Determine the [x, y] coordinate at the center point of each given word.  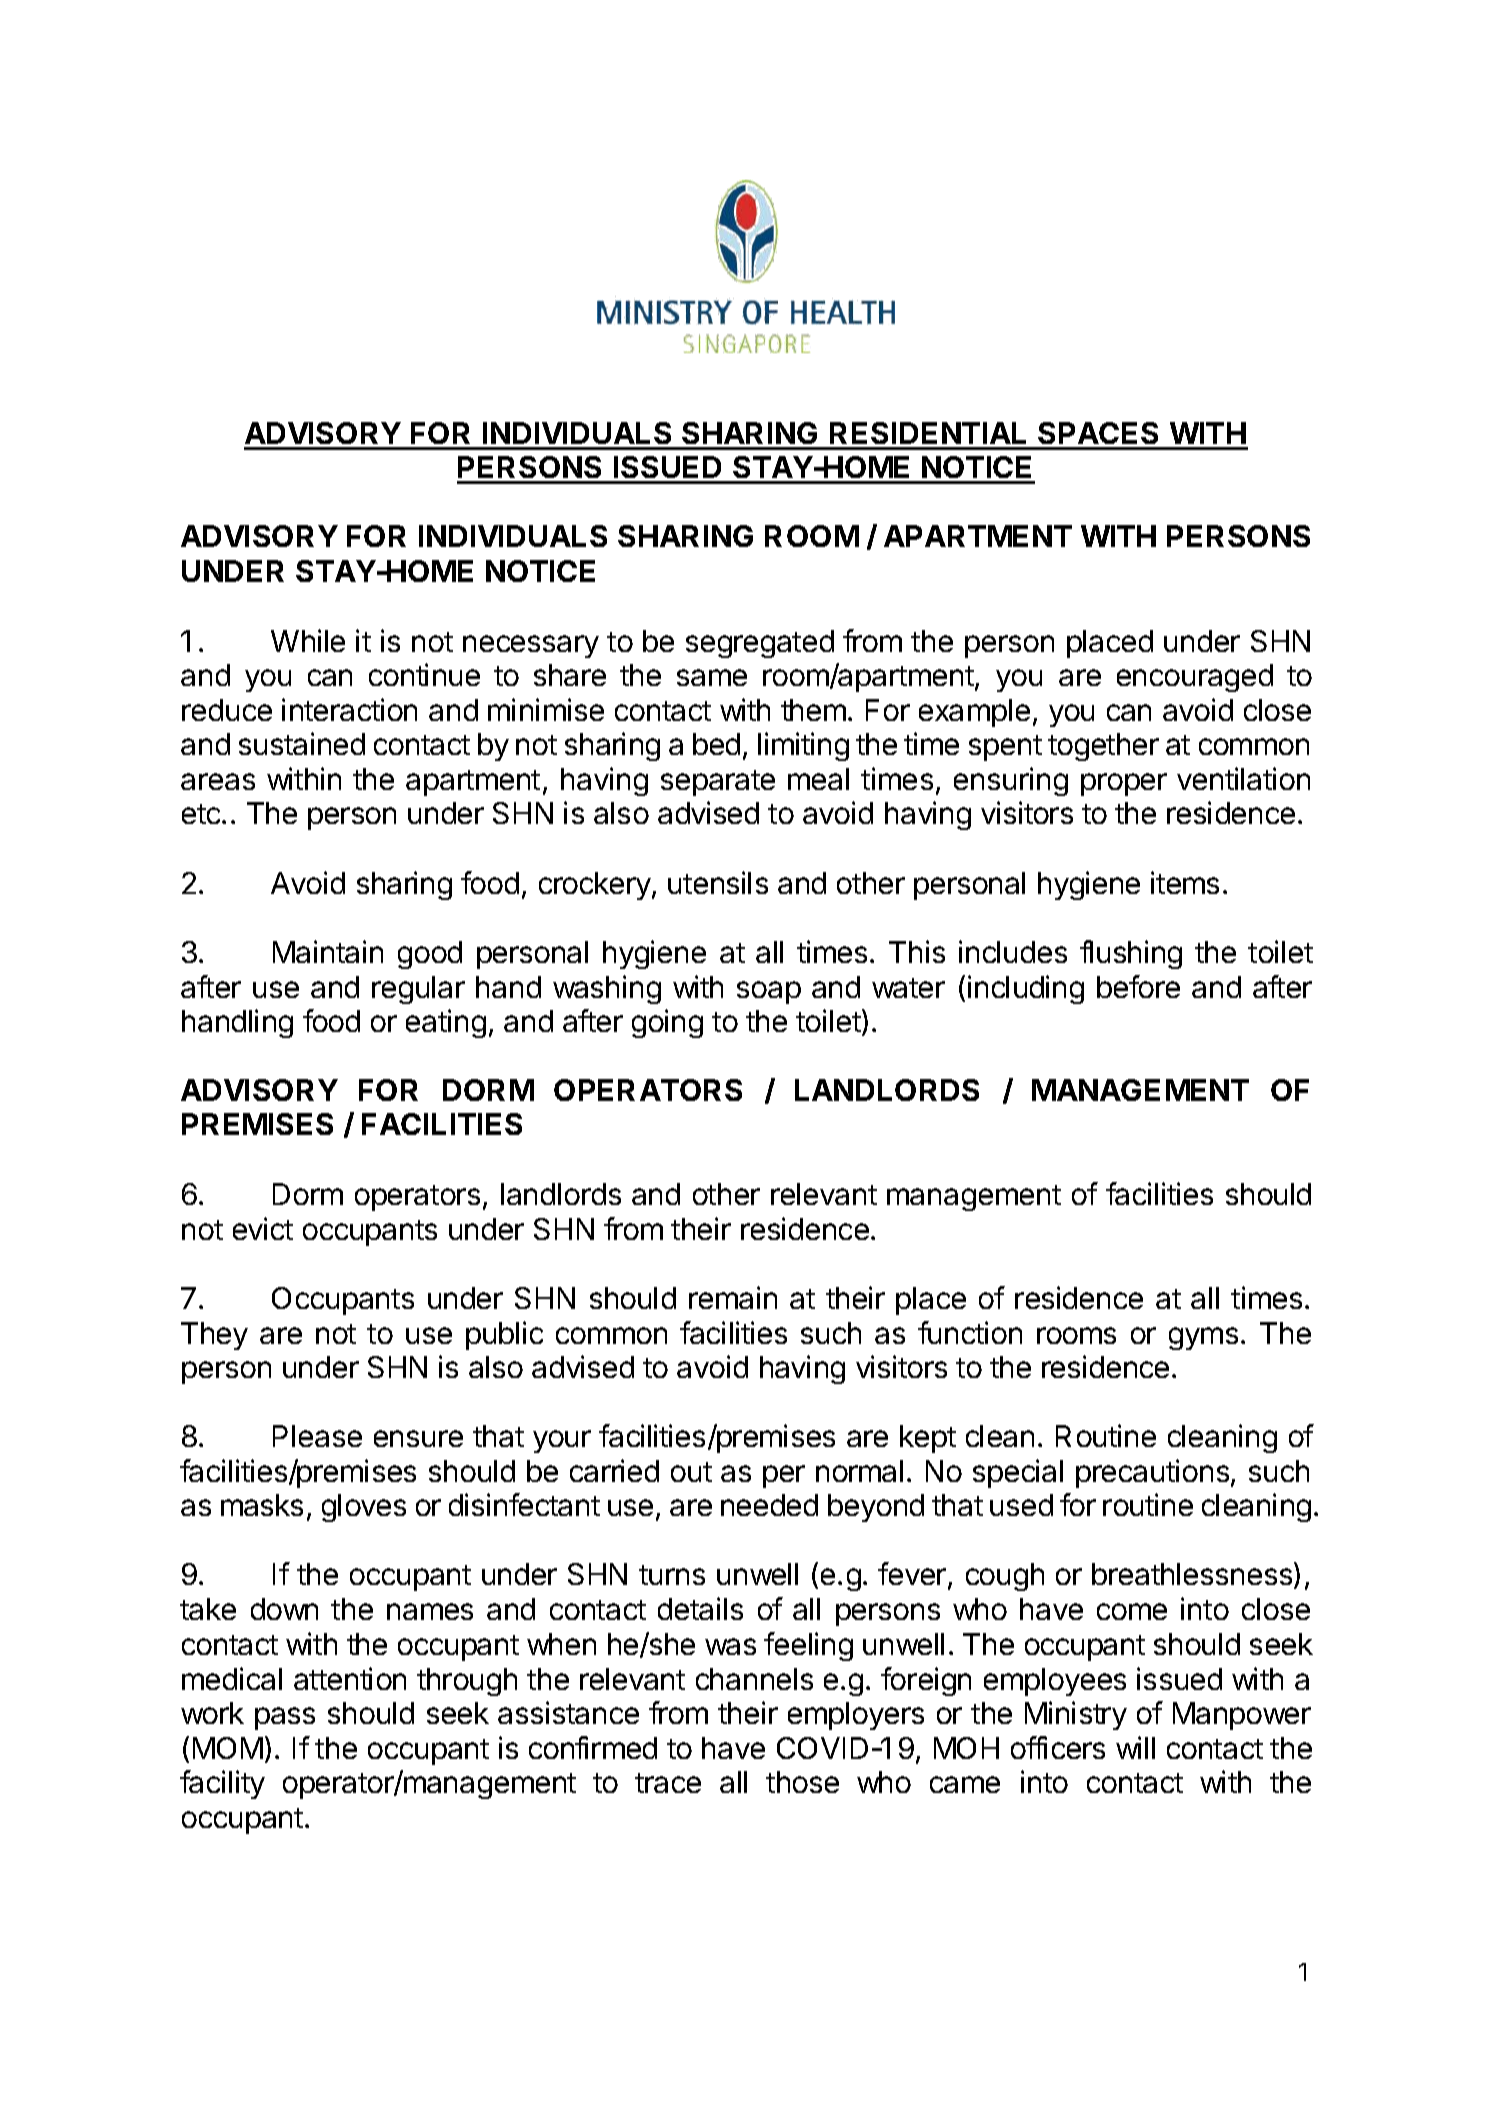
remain [733, 1297]
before [1138, 986]
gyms [1203, 1338]
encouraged [1195, 678]
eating [446, 1023]
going [667, 1023]
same [712, 677]
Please [317, 1436]
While [308, 640]
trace [668, 1783]
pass [285, 1718]
